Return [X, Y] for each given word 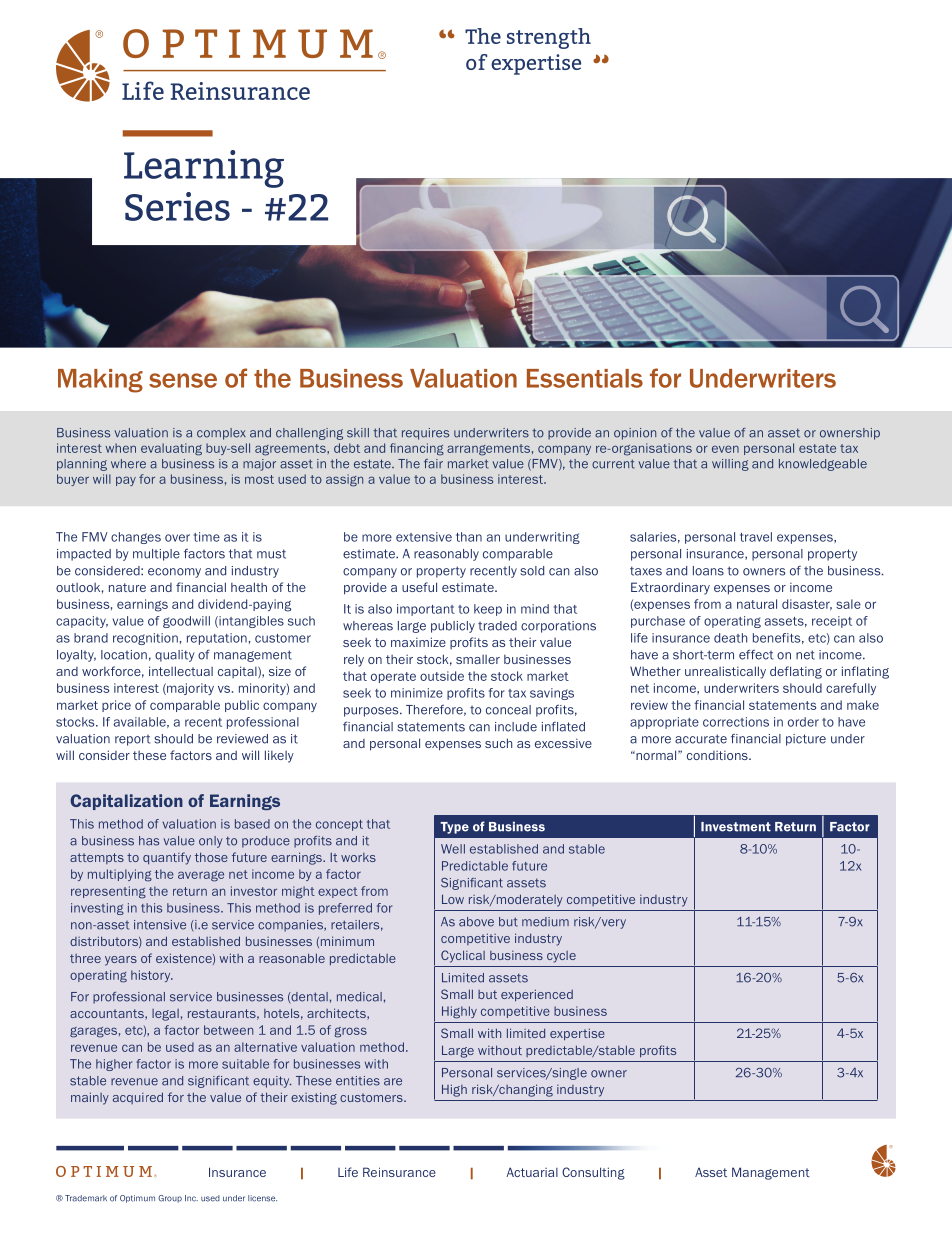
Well [453, 849]
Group [170, 1199]
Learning [204, 169]
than [469, 537]
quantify [167, 858]
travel [756, 537]
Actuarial [532, 1172]
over [177, 538]
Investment [736, 827]
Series [177, 206]
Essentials [585, 378]
